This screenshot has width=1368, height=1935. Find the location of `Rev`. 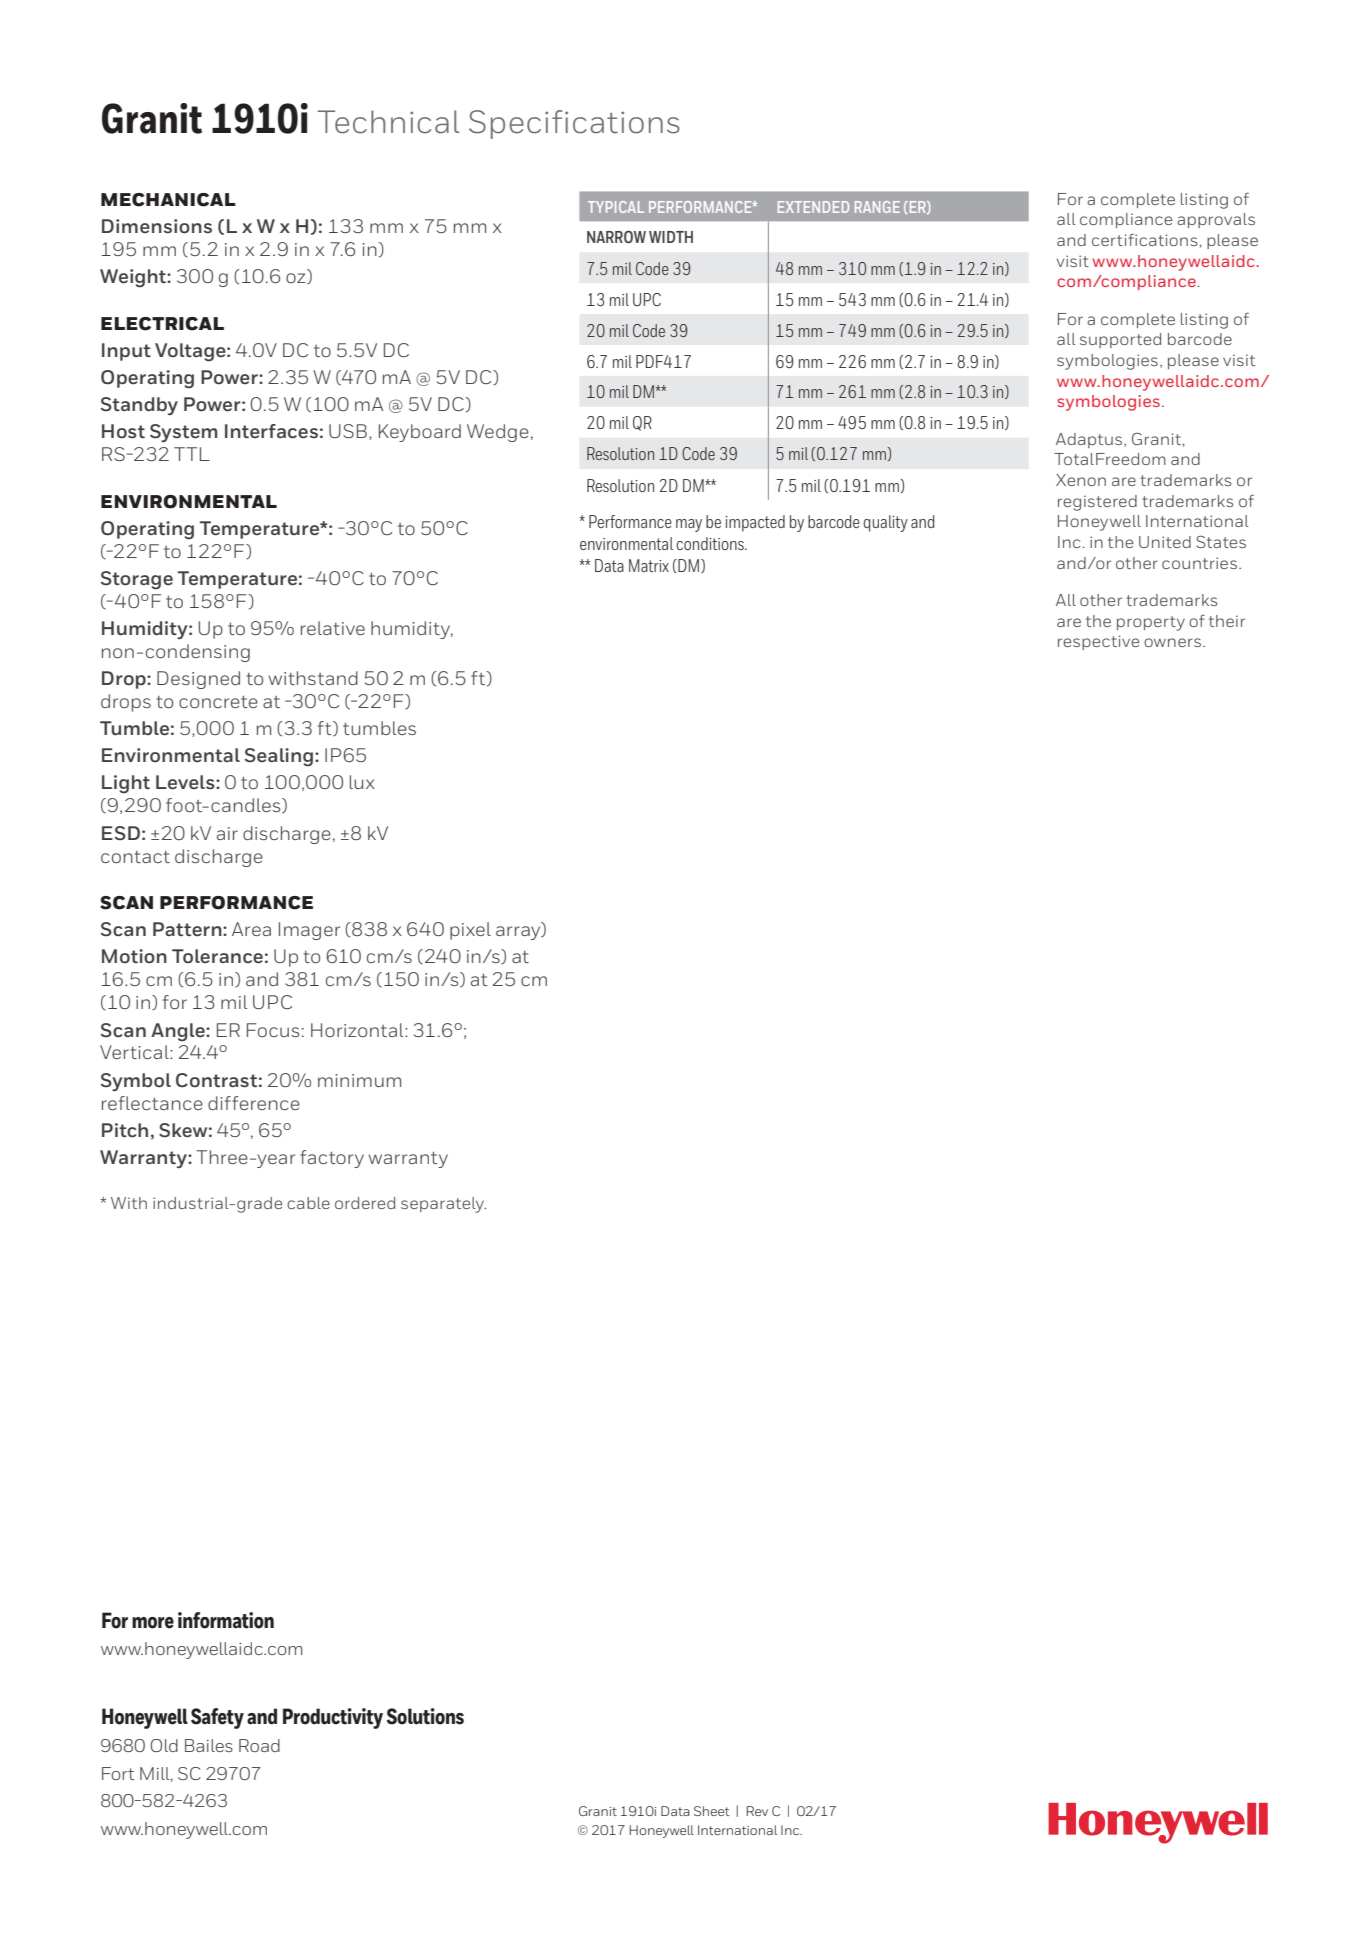

Rev is located at coordinates (757, 1811).
